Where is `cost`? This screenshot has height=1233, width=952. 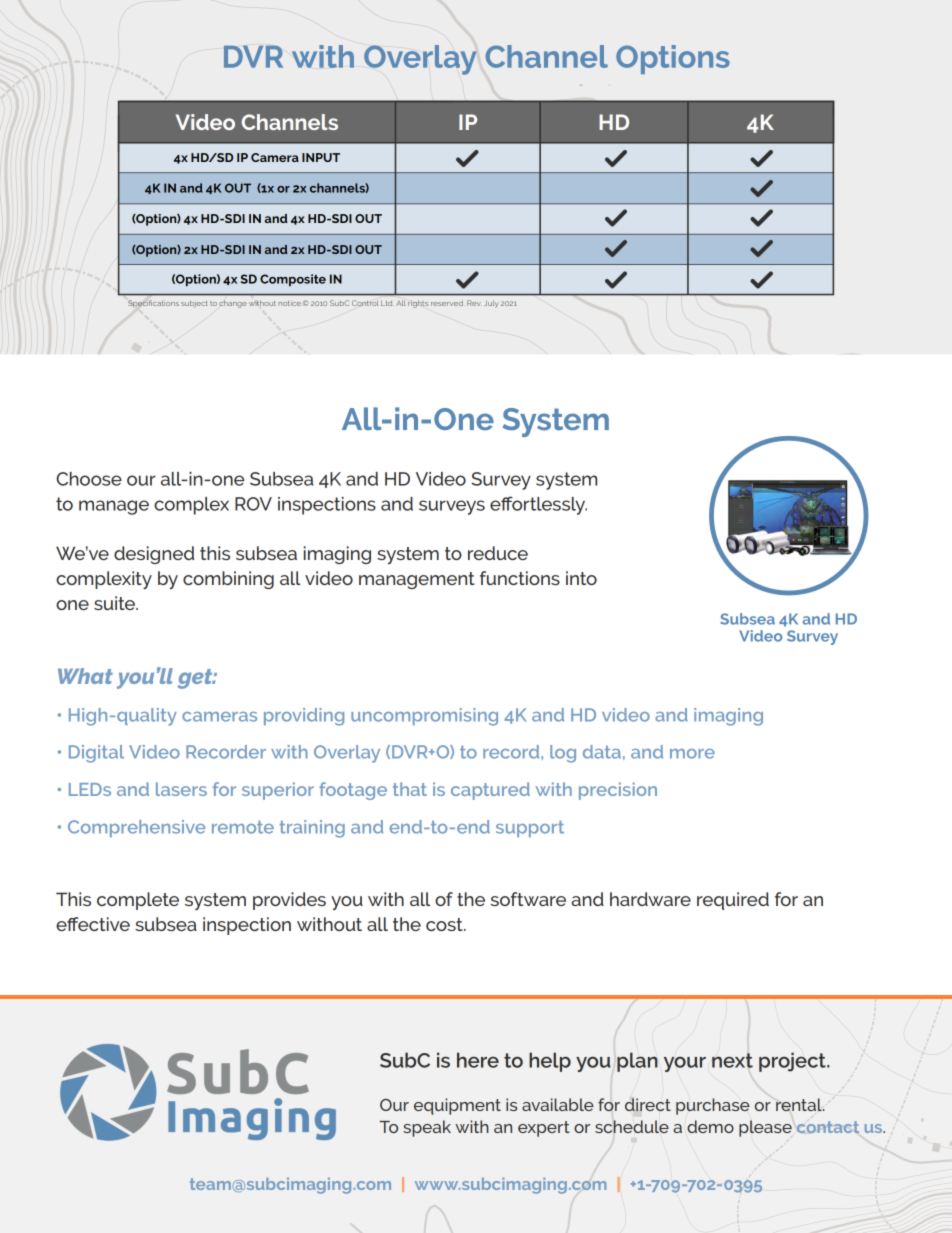
cost is located at coordinates (445, 924).
